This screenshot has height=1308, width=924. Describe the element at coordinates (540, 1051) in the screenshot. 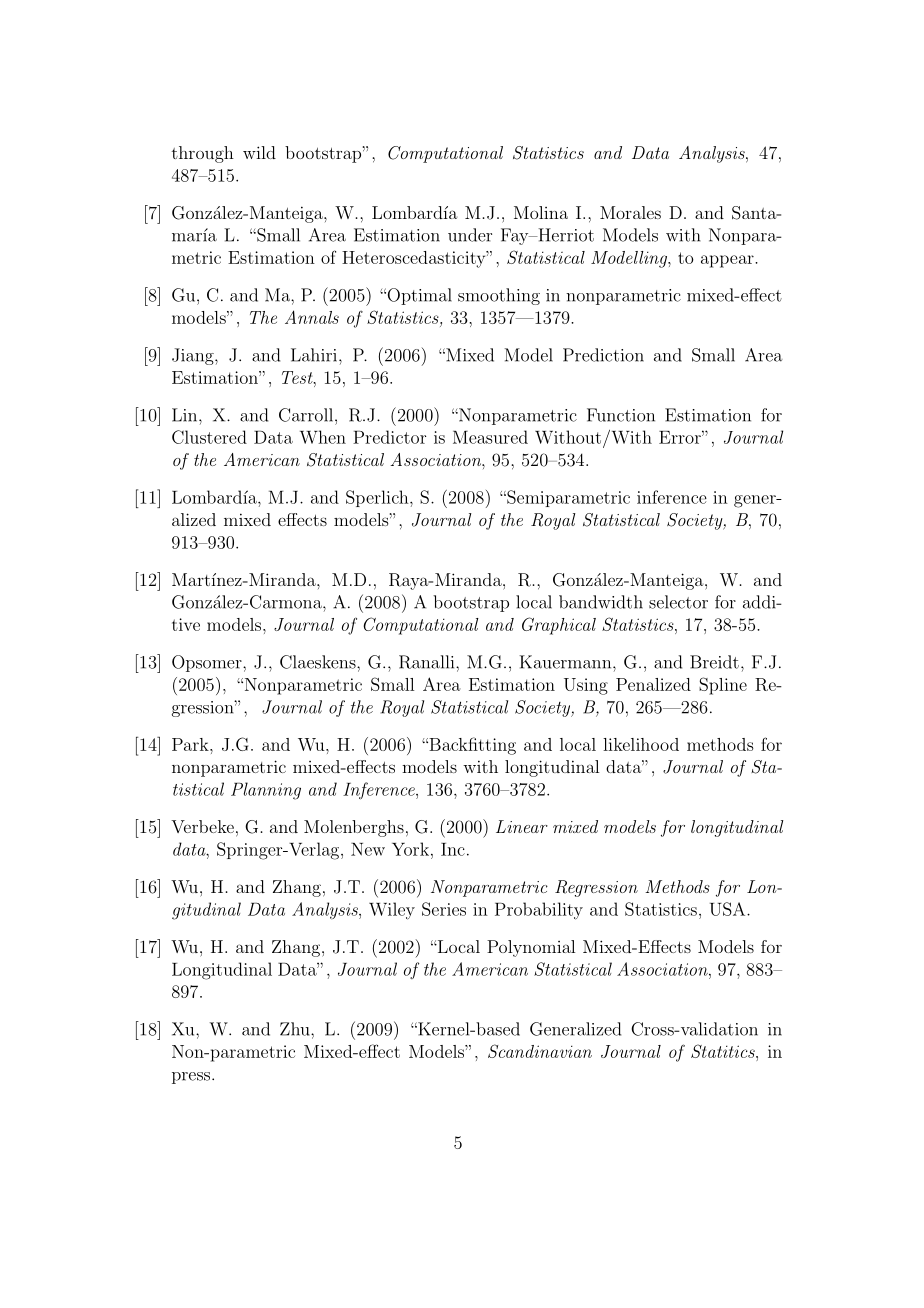

I see `Scandinavian` at that location.
